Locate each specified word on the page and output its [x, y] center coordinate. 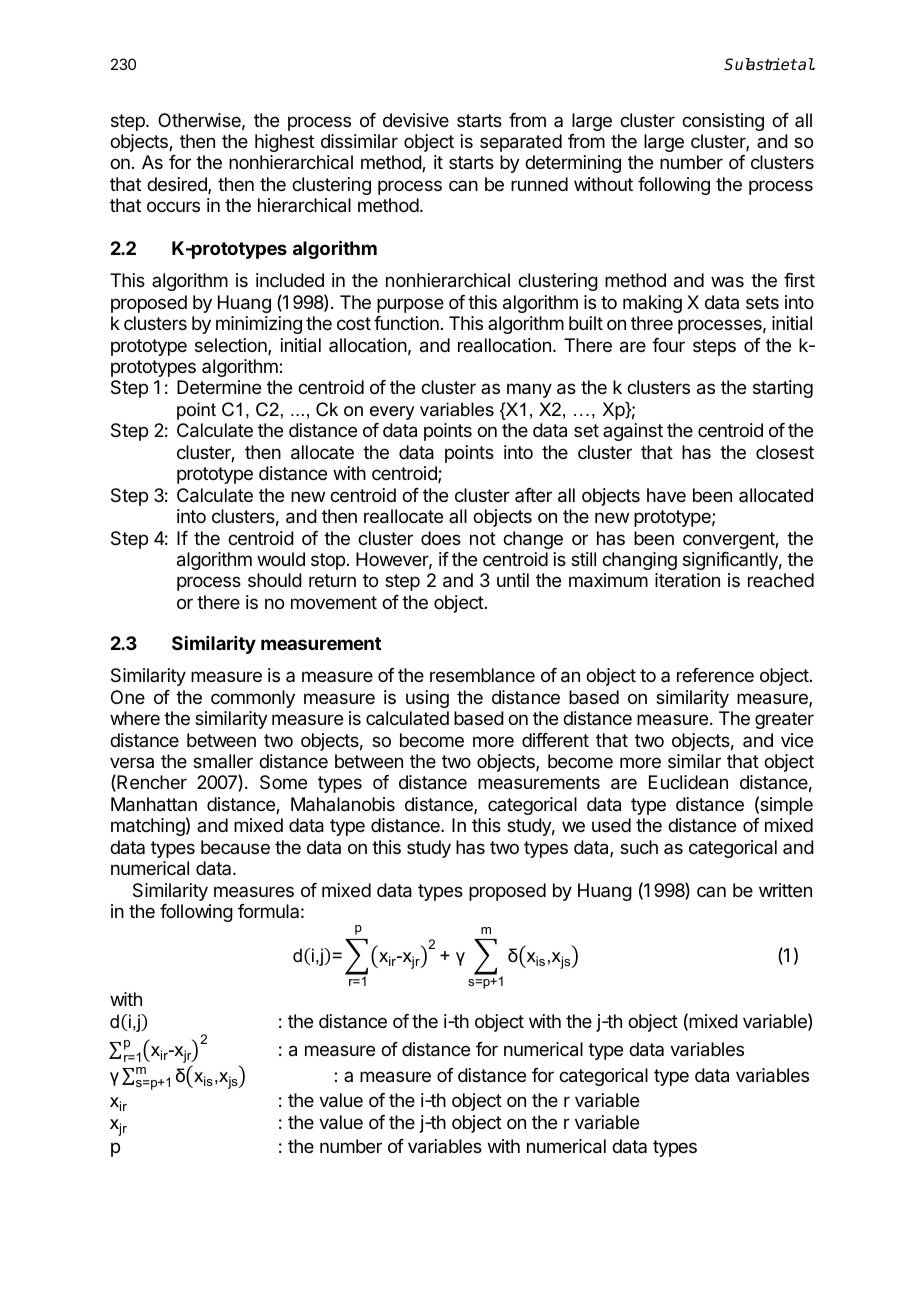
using [427, 699]
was [727, 282]
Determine [219, 387]
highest [284, 143]
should [275, 580]
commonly [253, 699]
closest [785, 452]
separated [521, 143]
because [235, 847]
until [513, 580]
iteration [687, 580]
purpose [410, 305]
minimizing [259, 325]
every [392, 413]
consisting [723, 122]
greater [784, 720]
